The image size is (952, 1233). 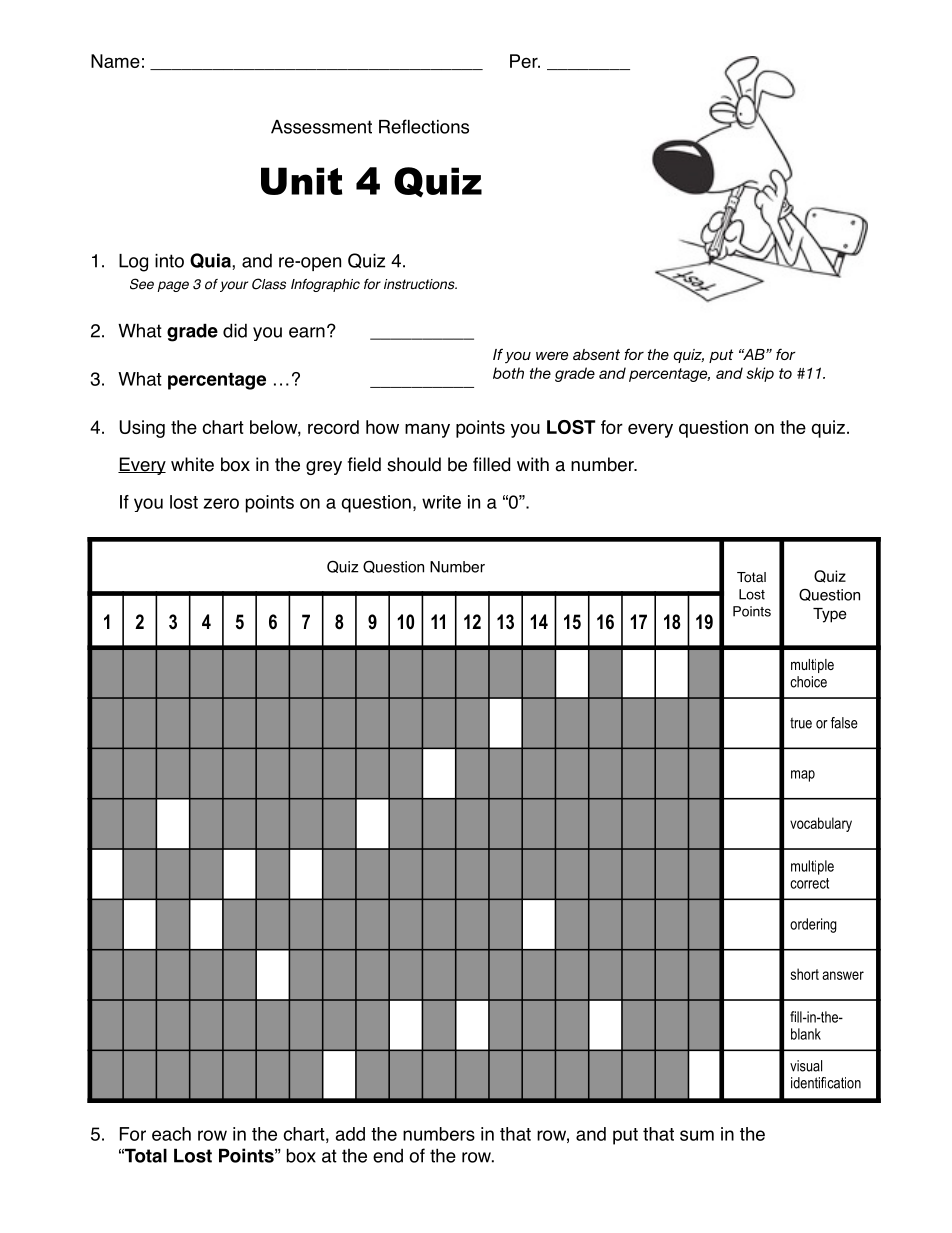 I want to click on write, so click(x=441, y=502).
